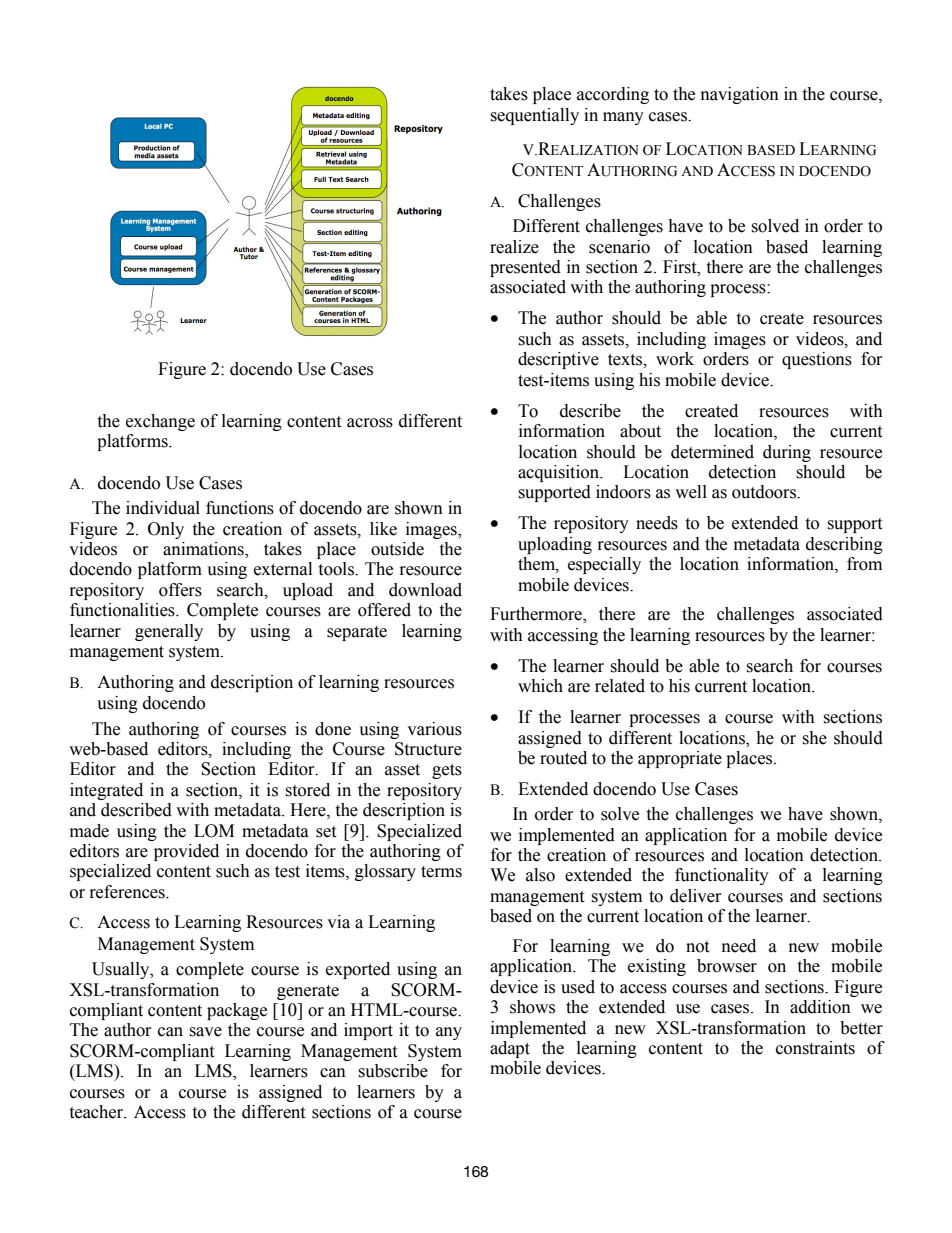  Describe the element at coordinates (559, 473) in the screenshot. I see `acquisition` at that location.
